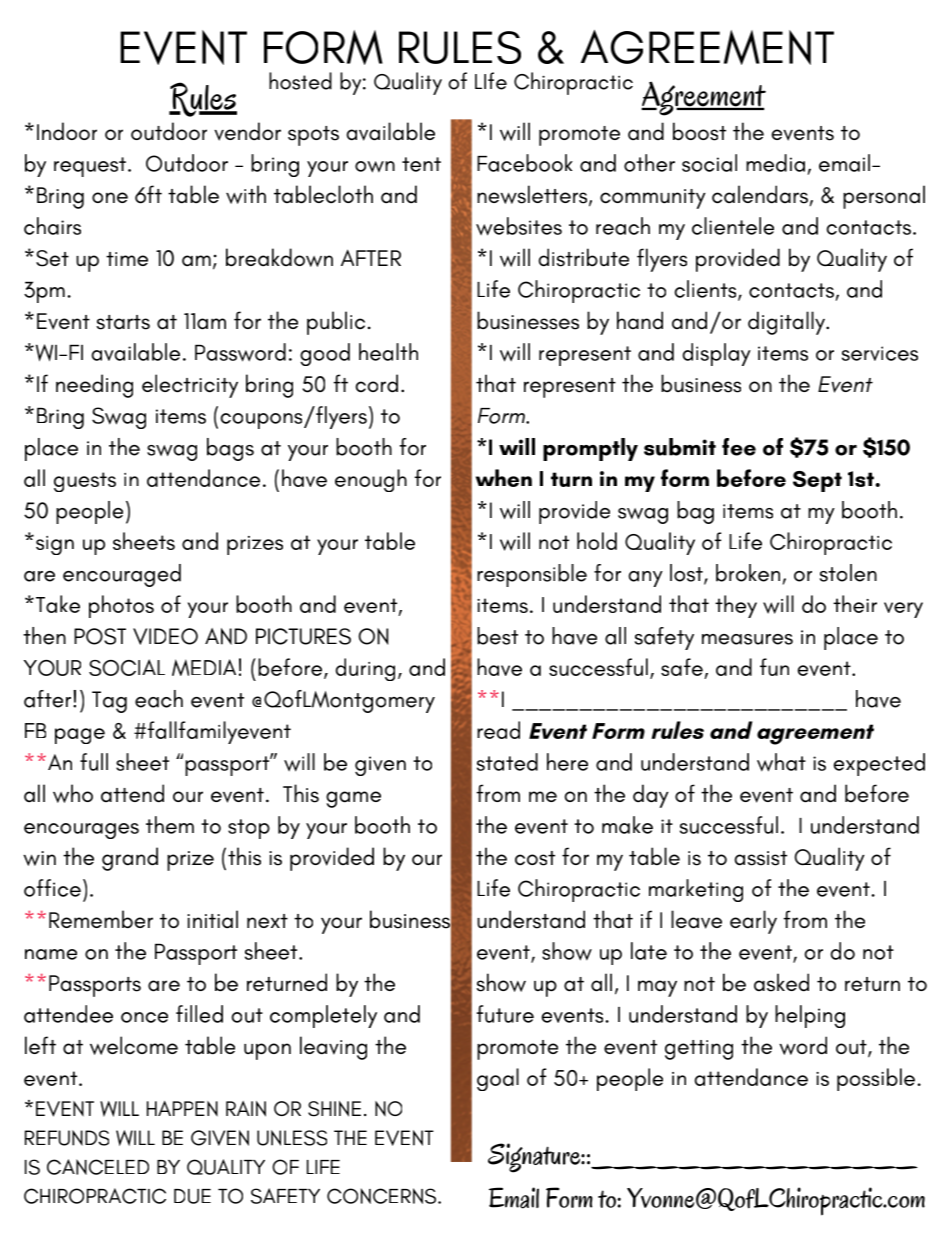  I want to click on best, so click(497, 636).
